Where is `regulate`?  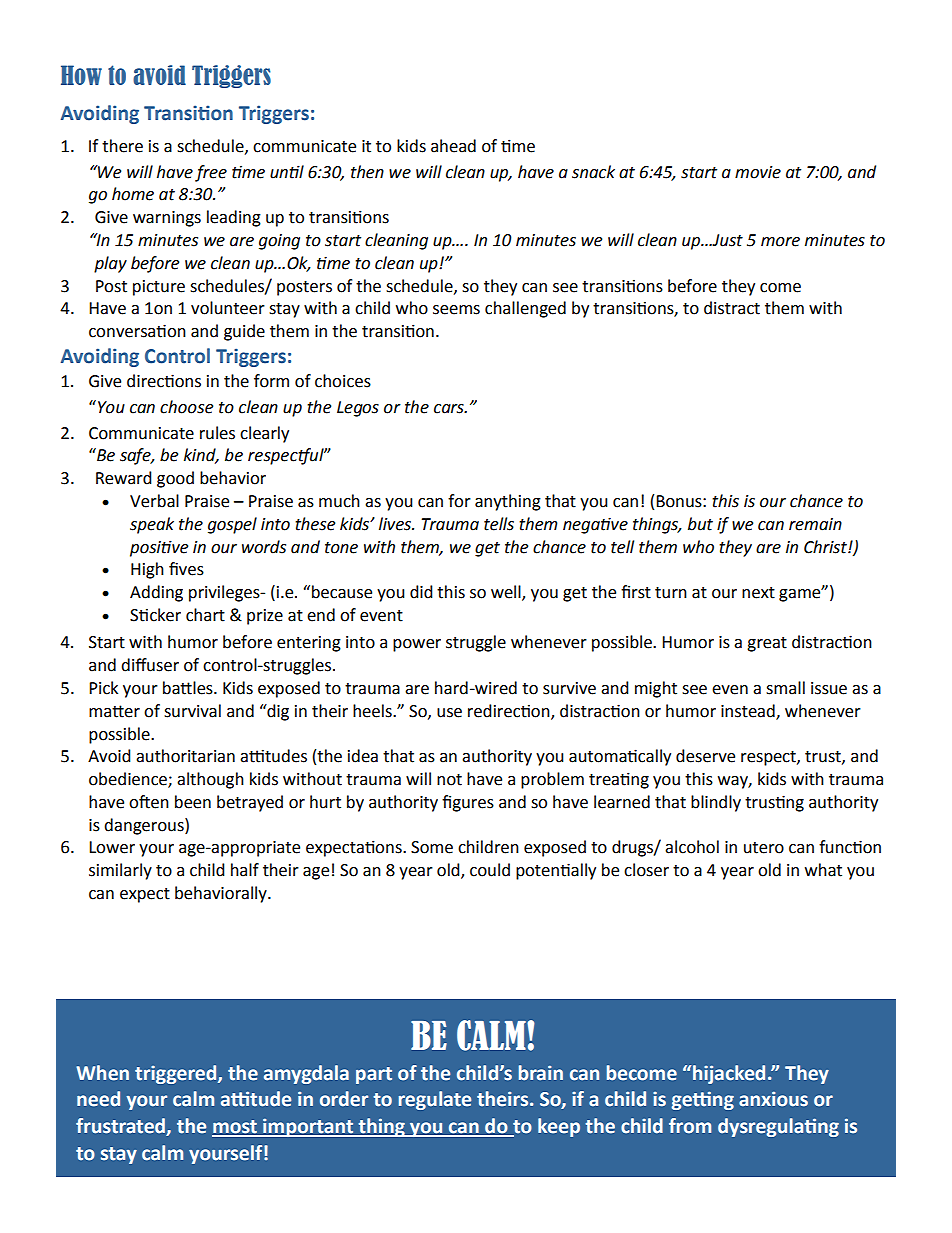
regulate is located at coordinates (435, 1100).
